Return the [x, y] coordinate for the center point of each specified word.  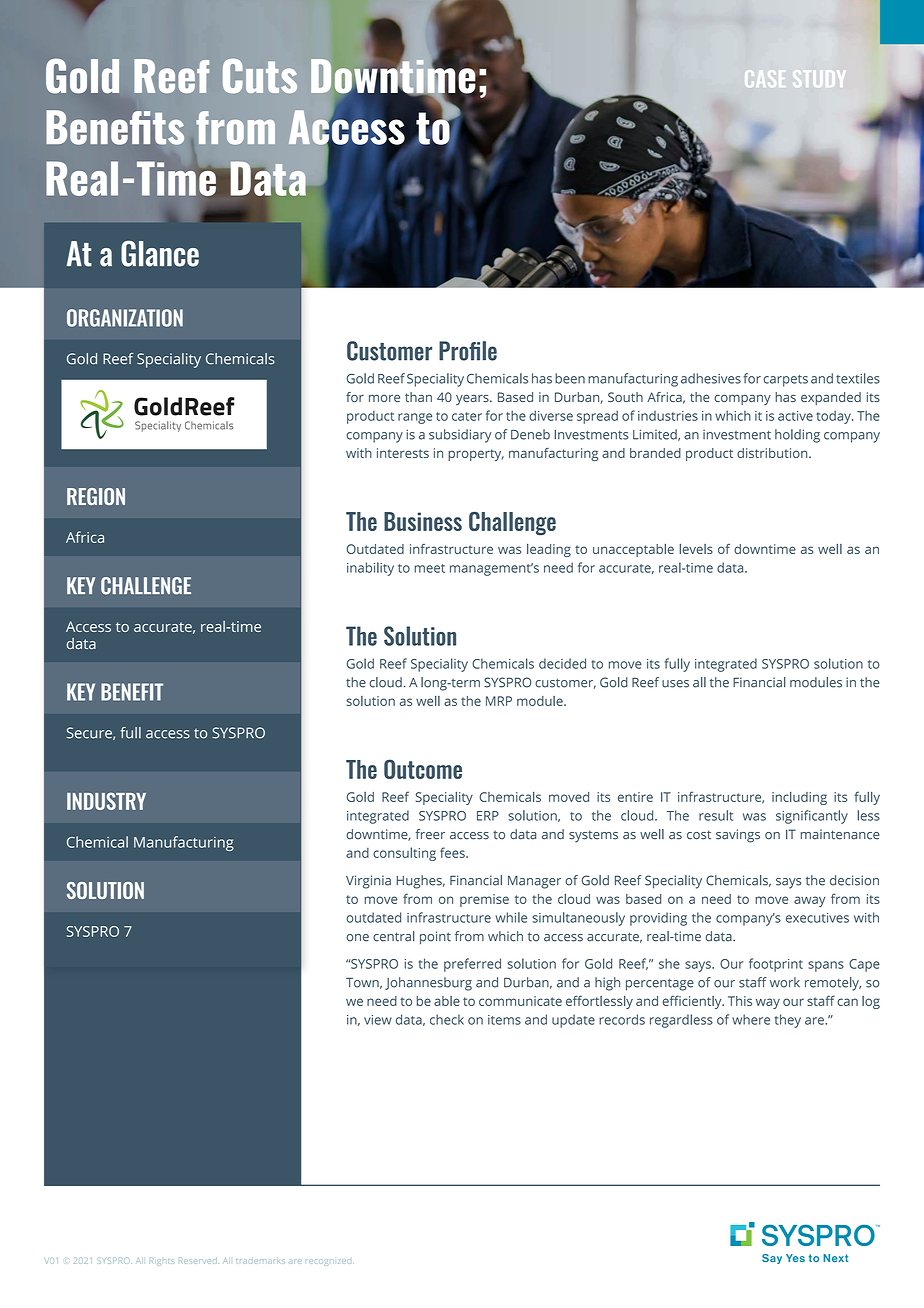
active [795, 416]
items [504, 1020]
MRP [499, 701]
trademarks [260, 1261]
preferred [472, 965]
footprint [776, 965]
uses [675, 684]
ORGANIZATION [125, 318]
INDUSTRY [106, 801]
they [788, 1021]
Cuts [260, 76]
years [473, 399]
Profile [468, 351]
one [357, 938]
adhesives [711, 378]
